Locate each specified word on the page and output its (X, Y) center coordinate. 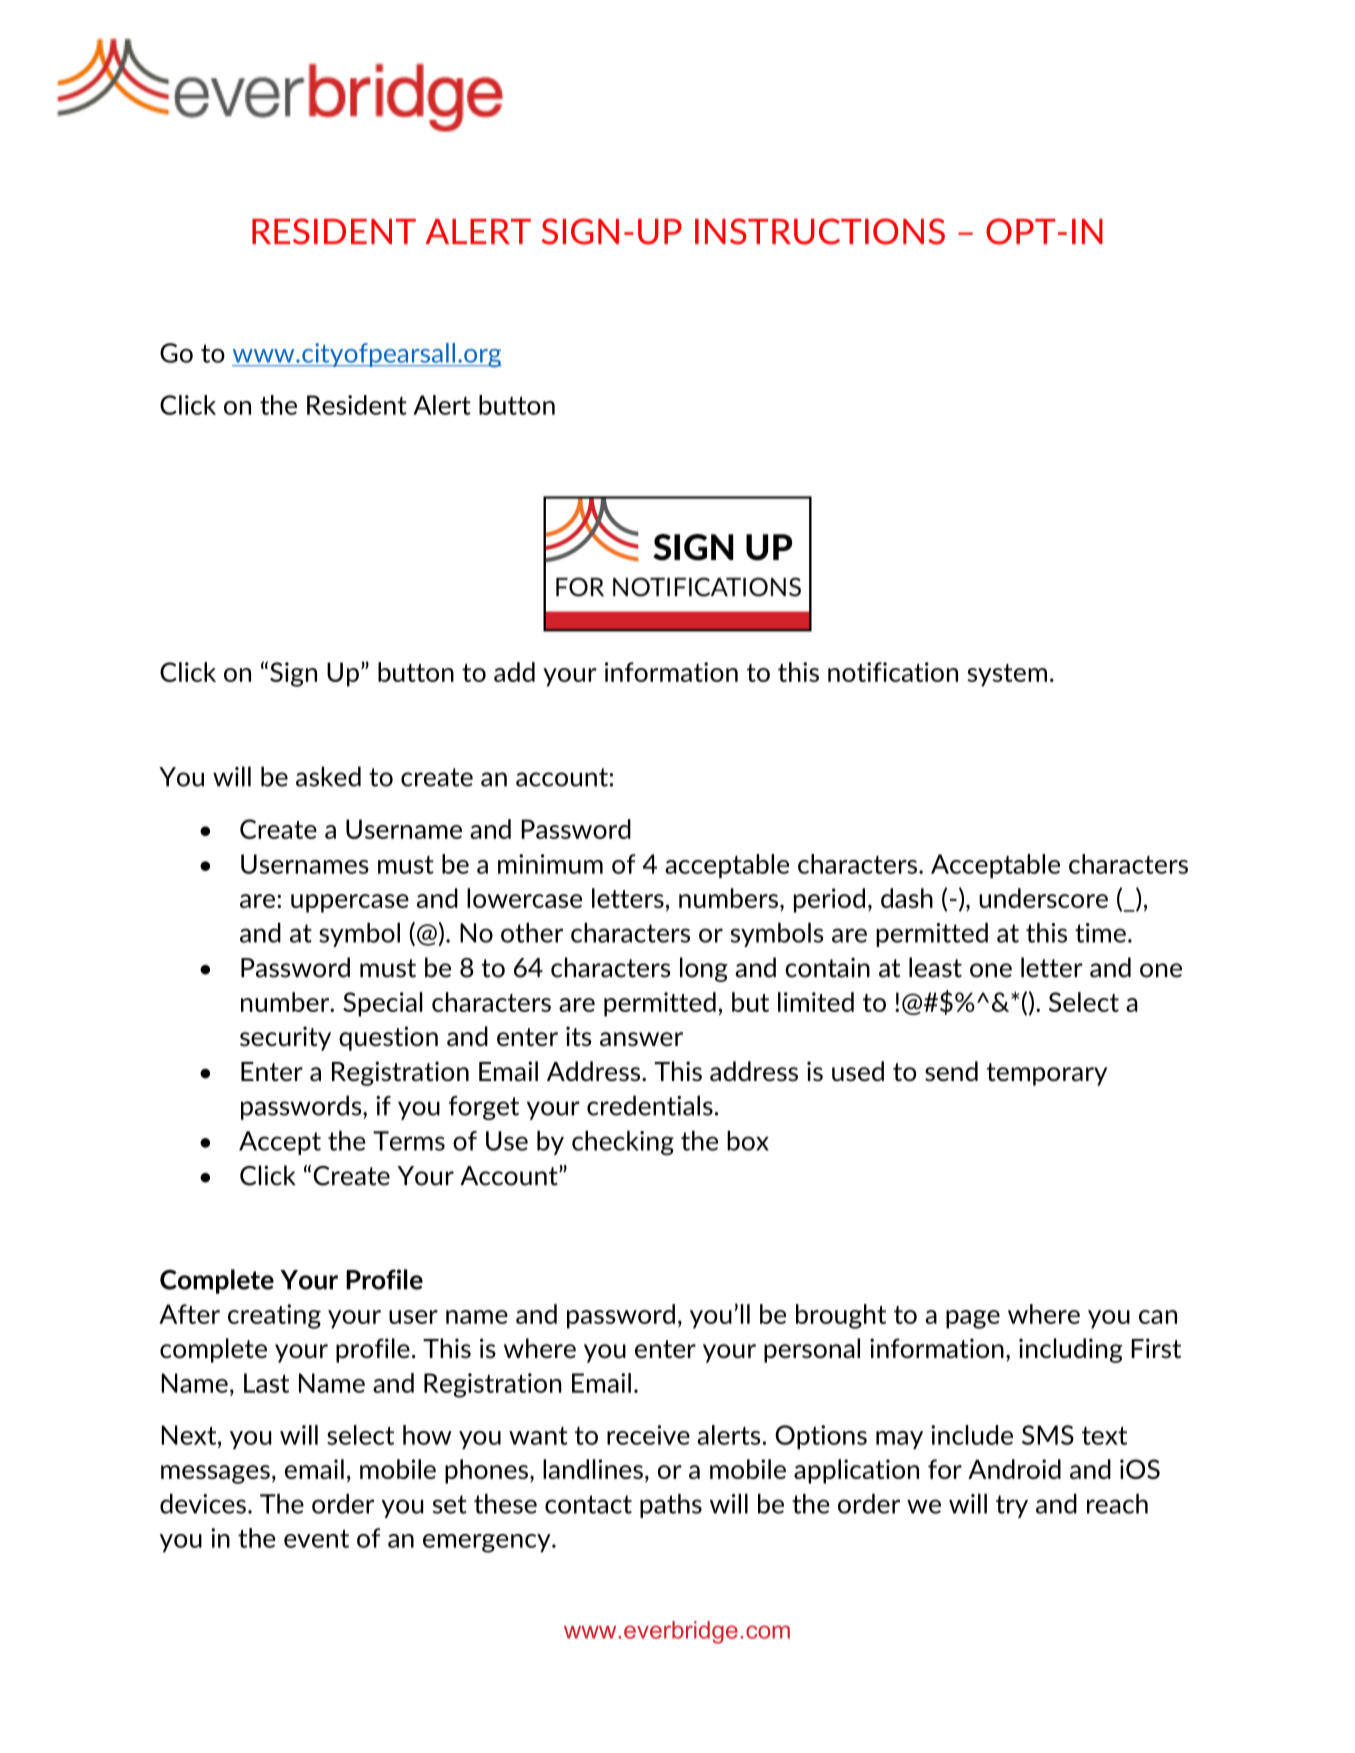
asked (328, 776)
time (1100, 933)
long (704, 969)
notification (893, 672)
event (316, 1539)
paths (671, 1506)
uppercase (350, 903)
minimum (550, 864)
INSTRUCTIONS (820, 231)
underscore (1043, 898)
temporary (1047, 1074)
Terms (409, 1141)
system (1007, 675)
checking (623, 1143)
